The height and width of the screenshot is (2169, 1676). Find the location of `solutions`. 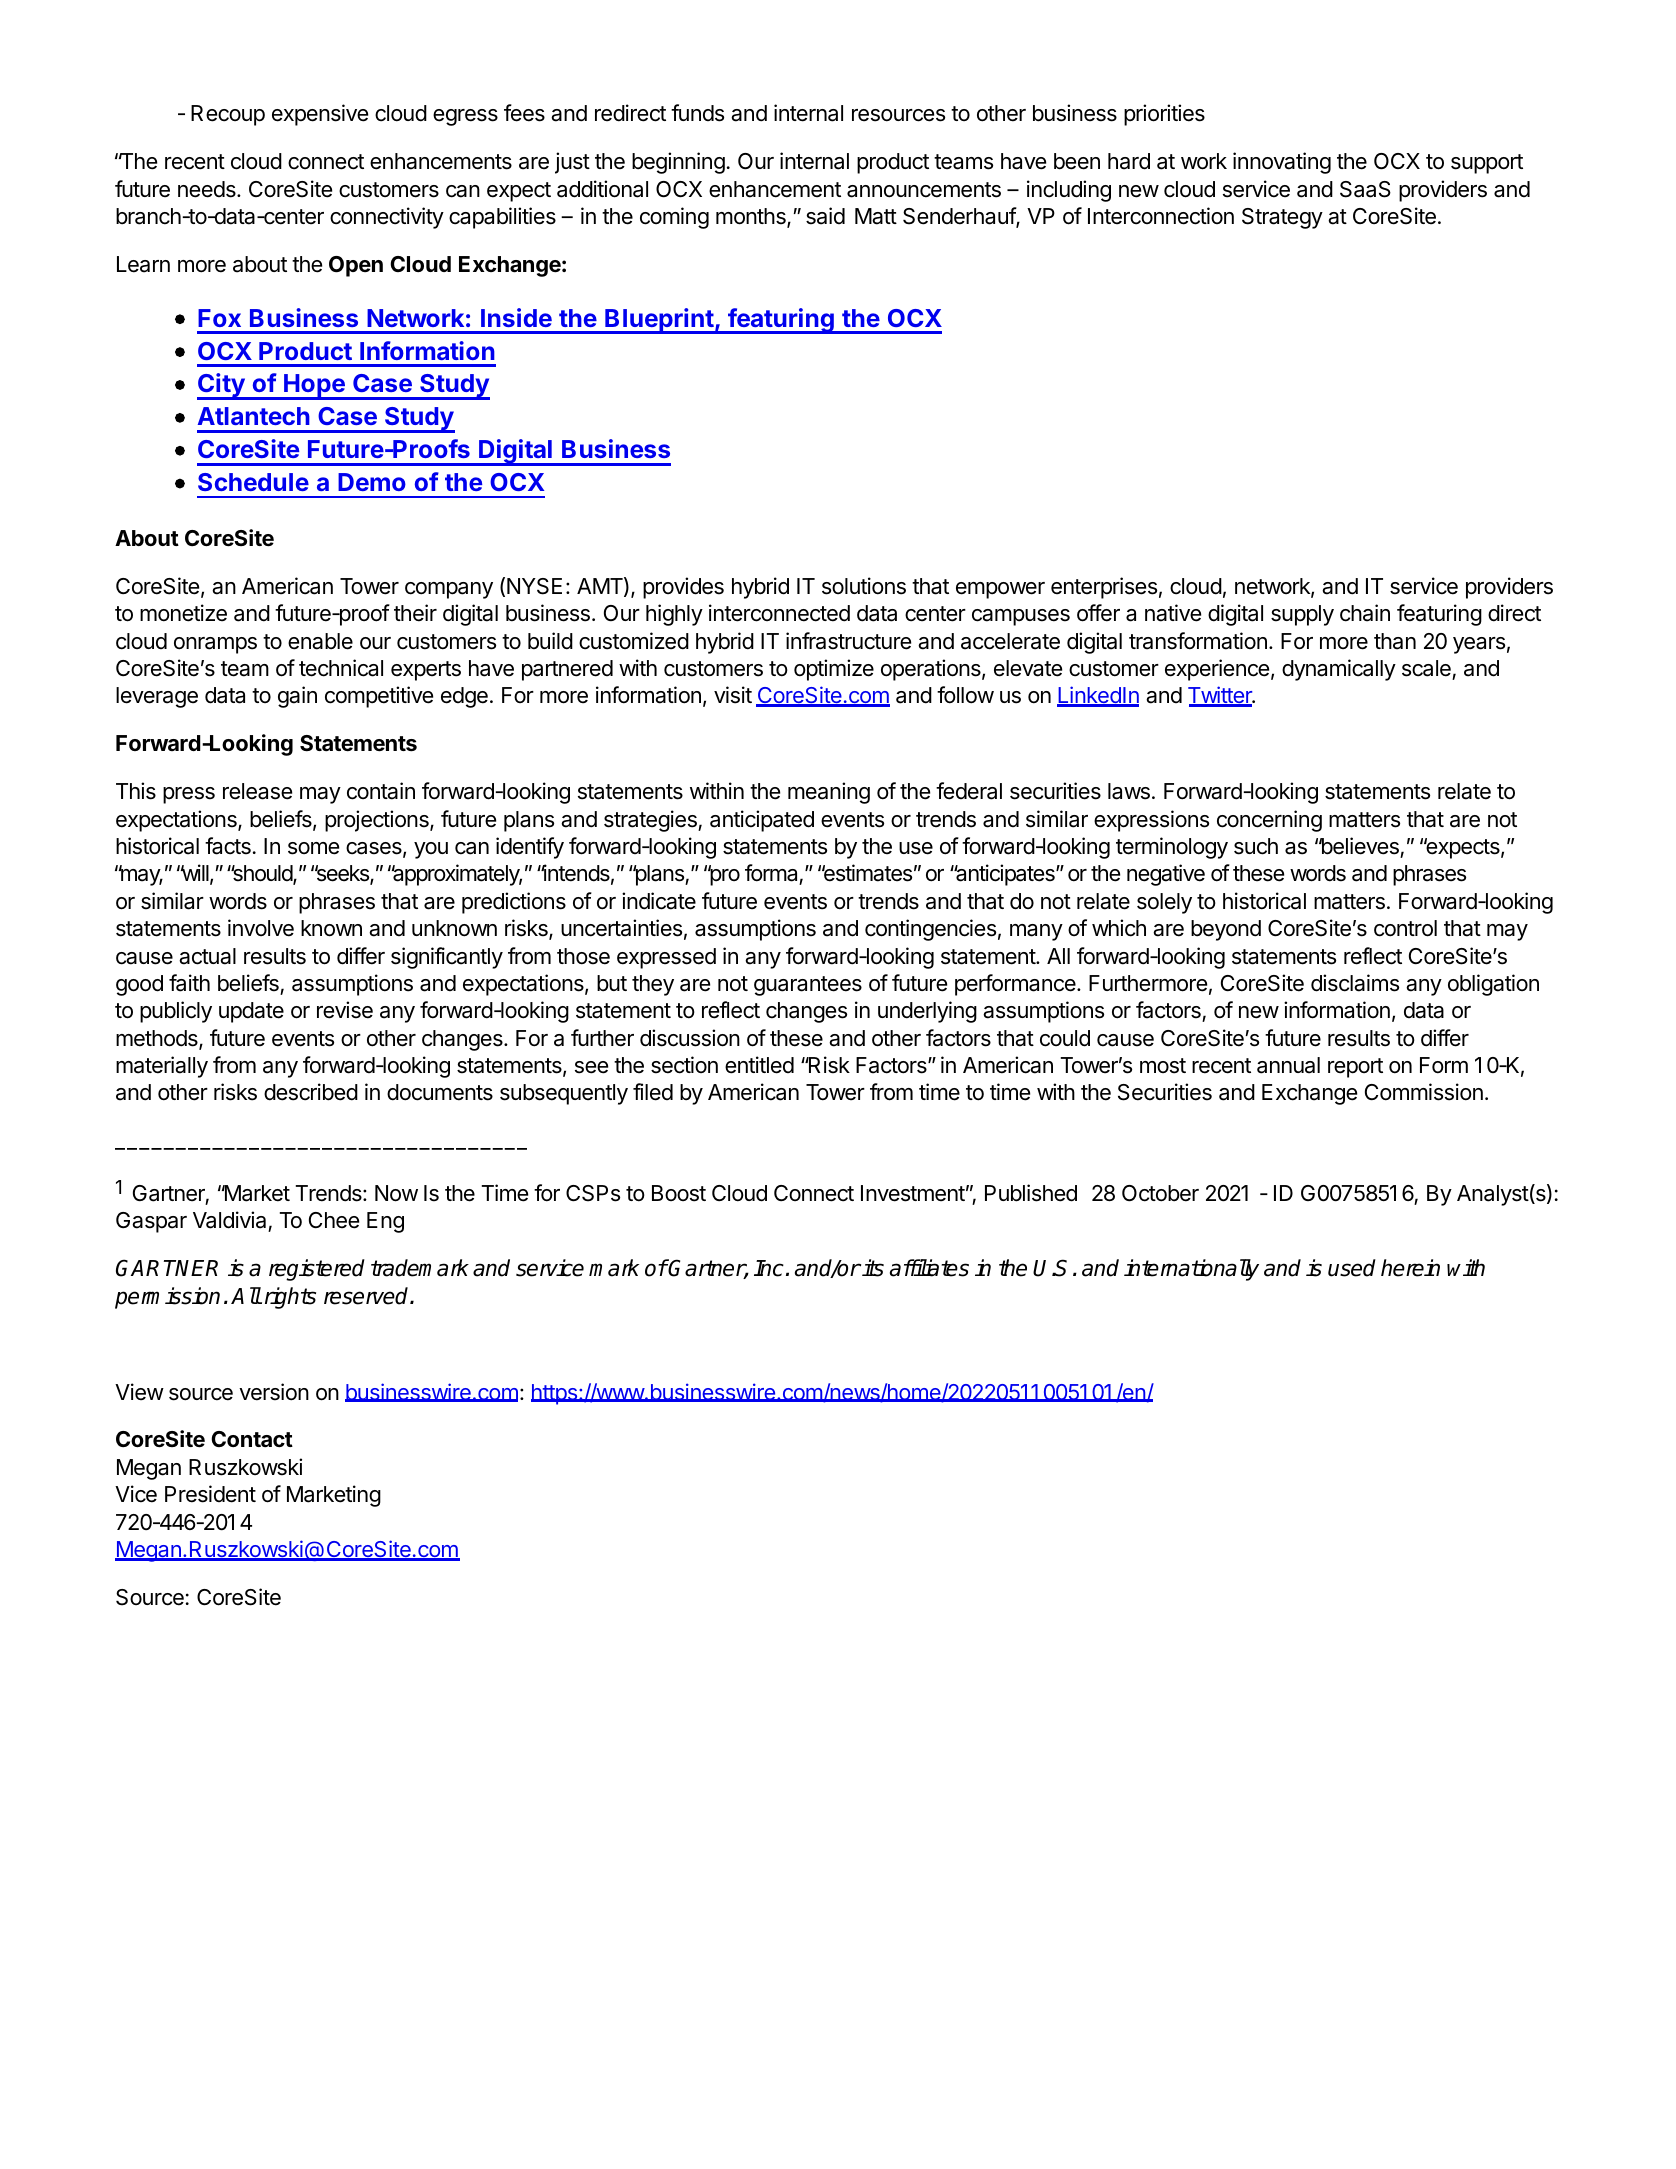

solutions is located at coordinates (864, 586).
